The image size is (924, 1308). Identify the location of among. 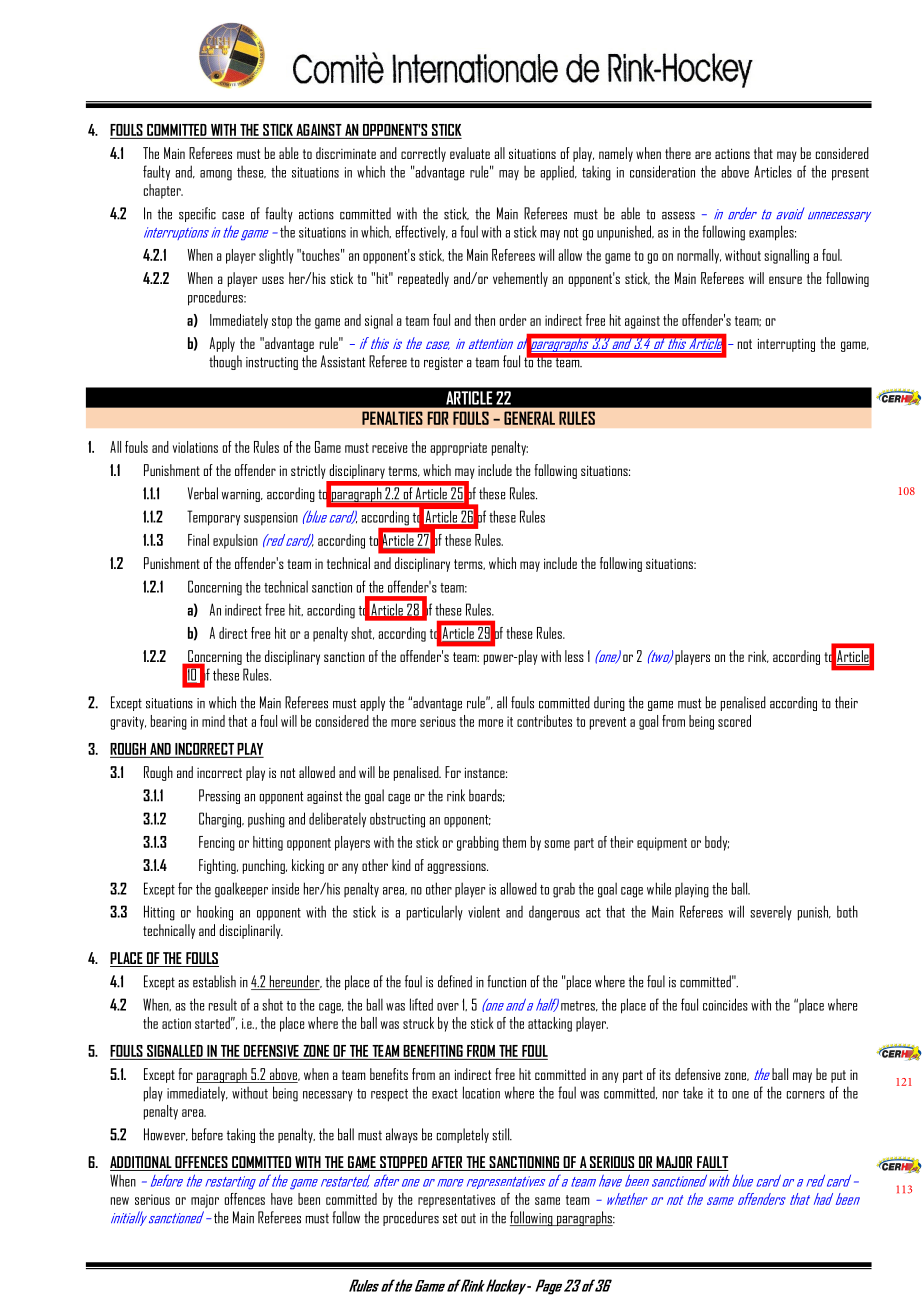
(216, 175).
